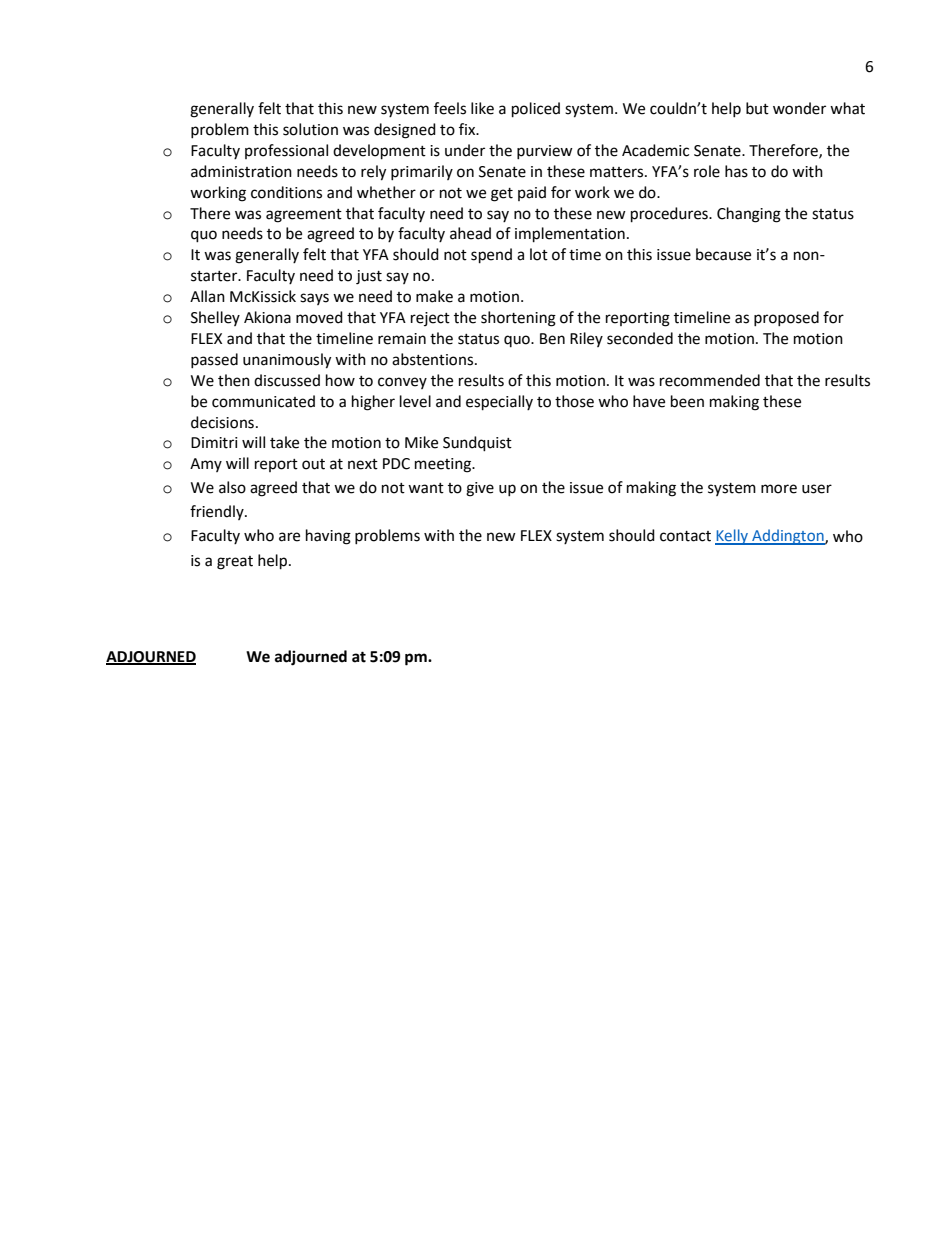  What do you see at coordinates (310, 129) in the screenshot?
I see `solution` at bounding box center [310, 129].
